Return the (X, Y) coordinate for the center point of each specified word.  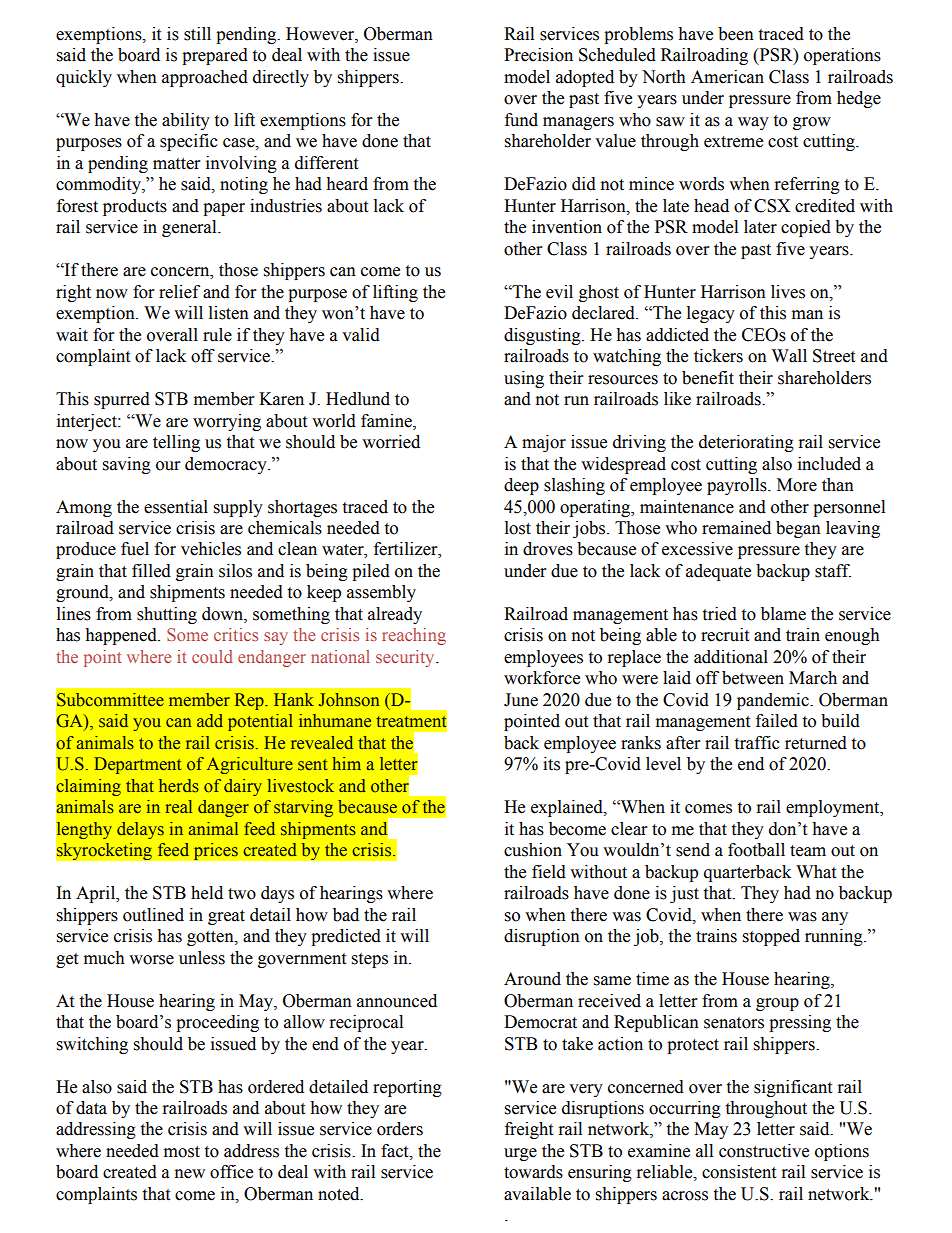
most (182, 1152)
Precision (538, 55)
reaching (414, 636)
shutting (167, 615)
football (756, 850)
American (727, 77)
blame (783, 614)
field (549, 872)
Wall (789, 356)
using (524, 379)
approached (205, 78)
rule (217, 335)
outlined (153, 915)
